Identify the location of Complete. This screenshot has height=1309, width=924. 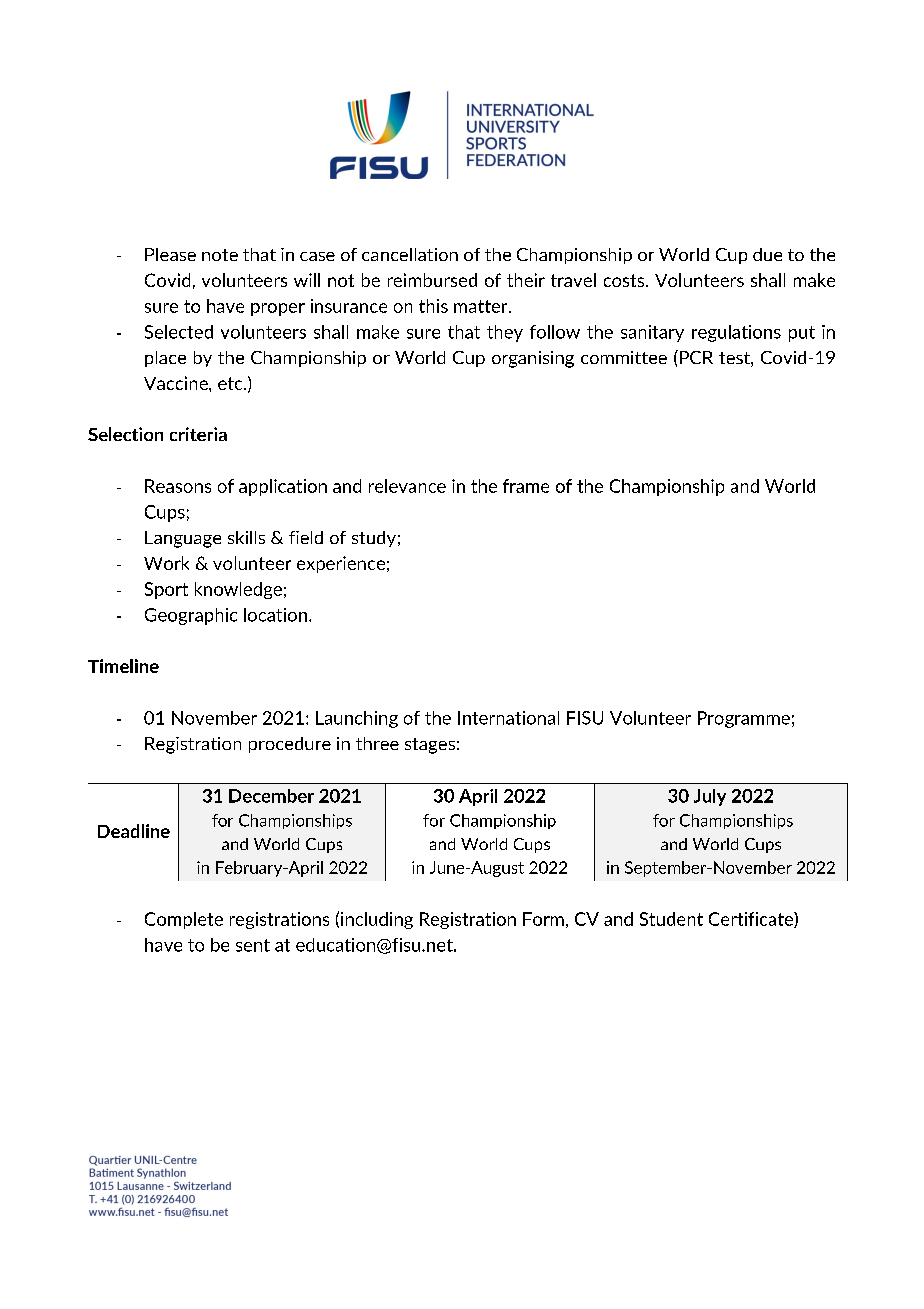
(184, 920).
